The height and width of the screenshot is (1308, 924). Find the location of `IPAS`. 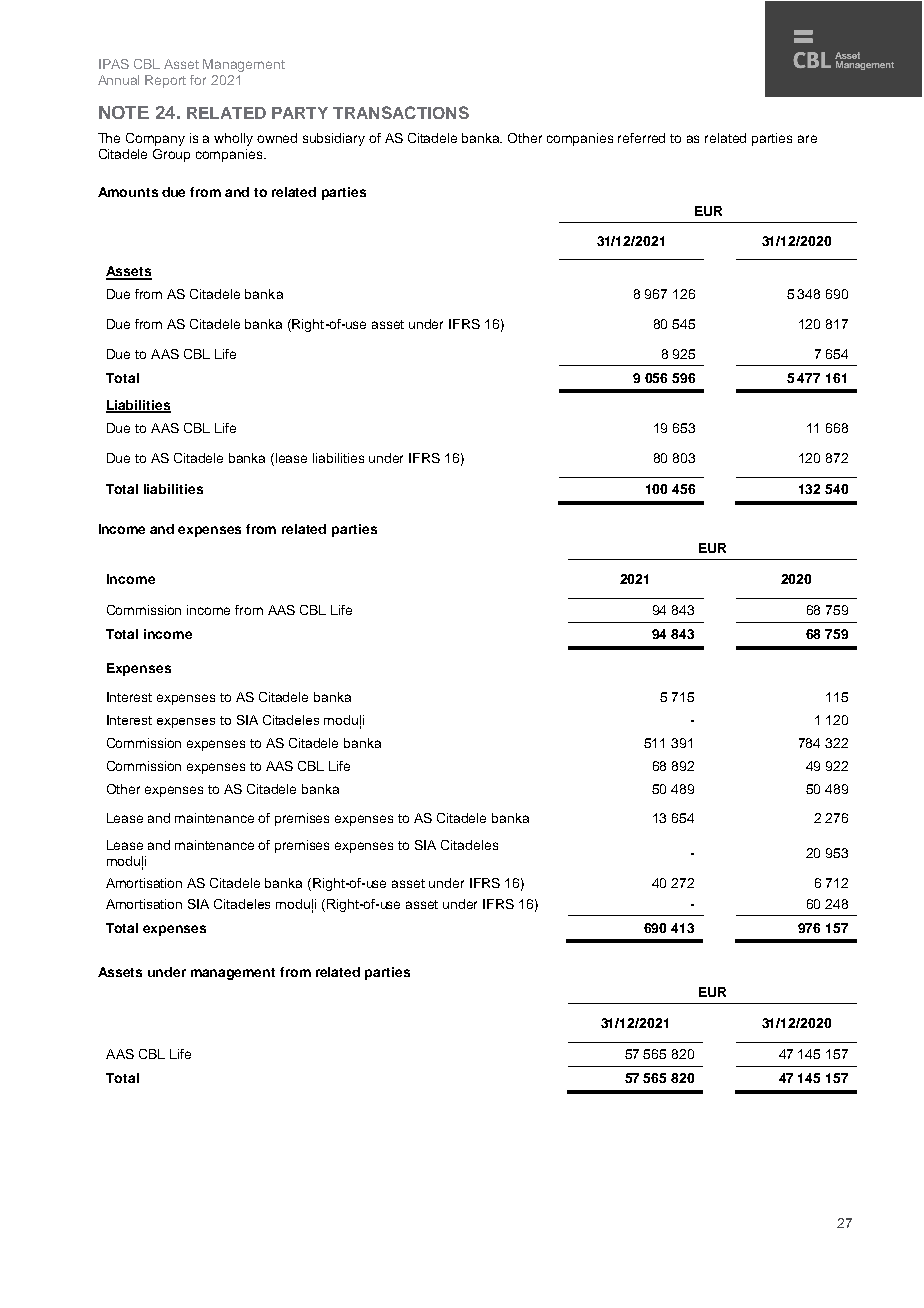

IPAS is located at coordinates (114, 64).
